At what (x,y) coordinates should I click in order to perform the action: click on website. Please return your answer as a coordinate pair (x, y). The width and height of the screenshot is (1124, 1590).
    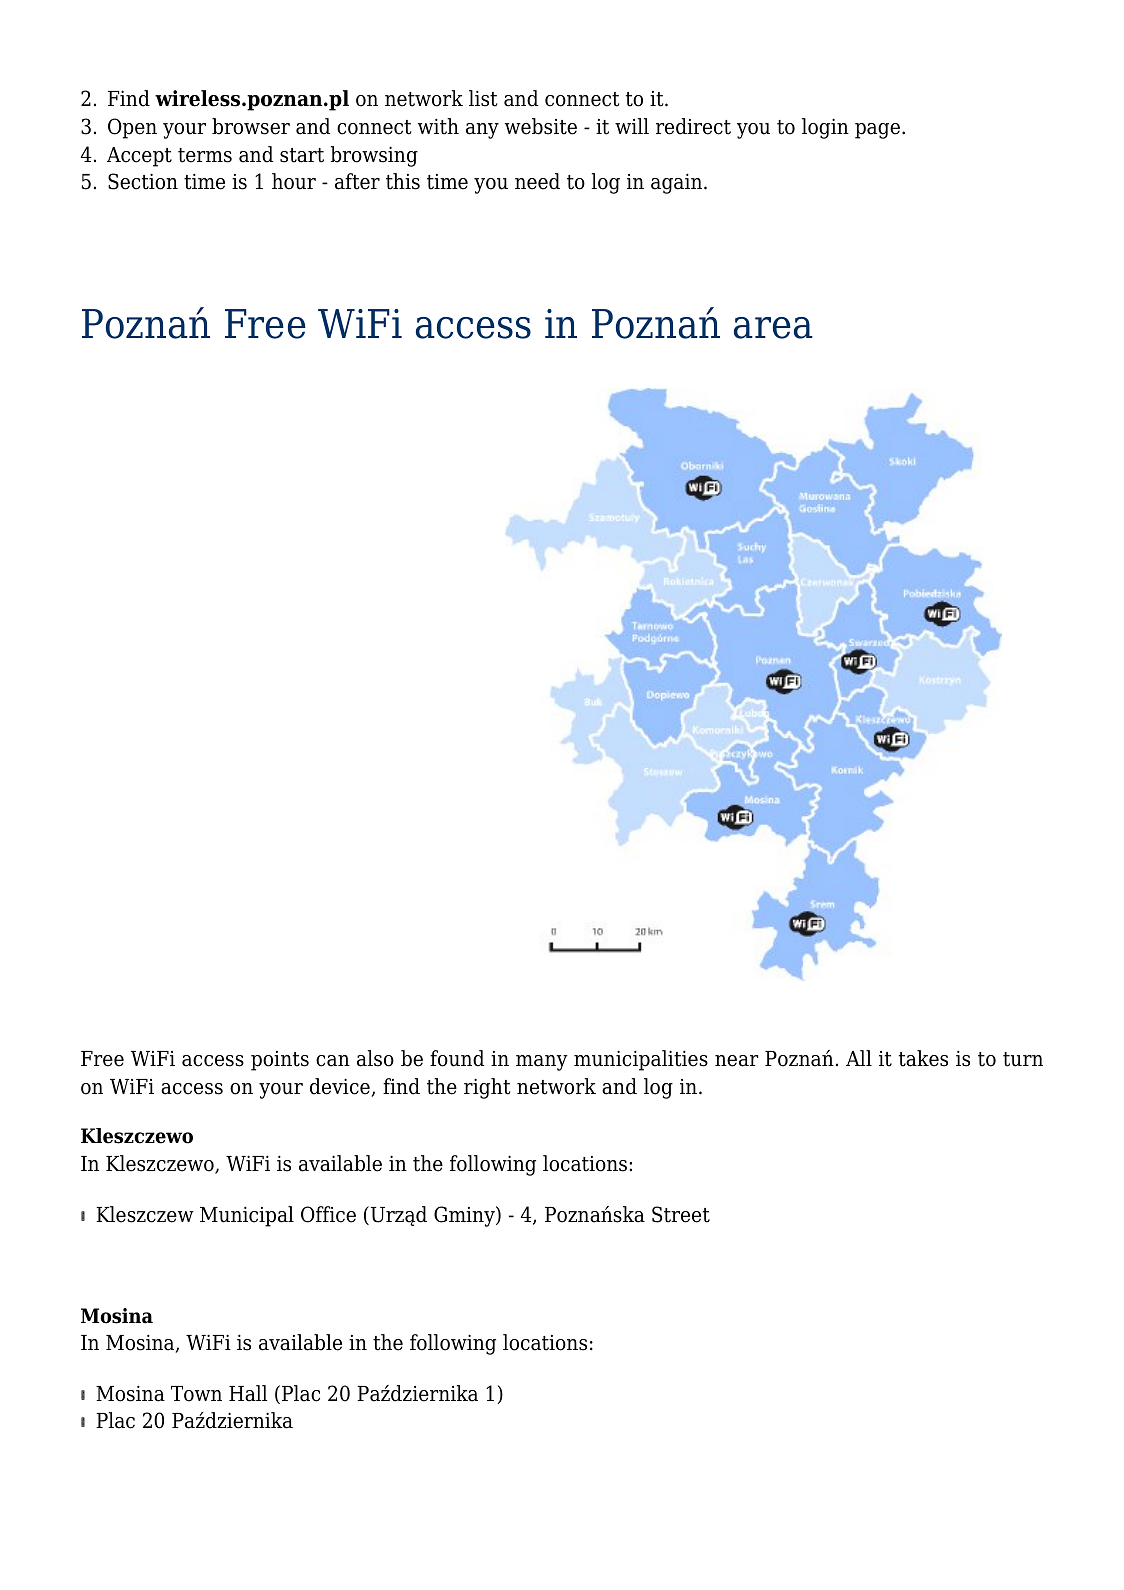
    Looking at the image, I should click on (541, 126).
